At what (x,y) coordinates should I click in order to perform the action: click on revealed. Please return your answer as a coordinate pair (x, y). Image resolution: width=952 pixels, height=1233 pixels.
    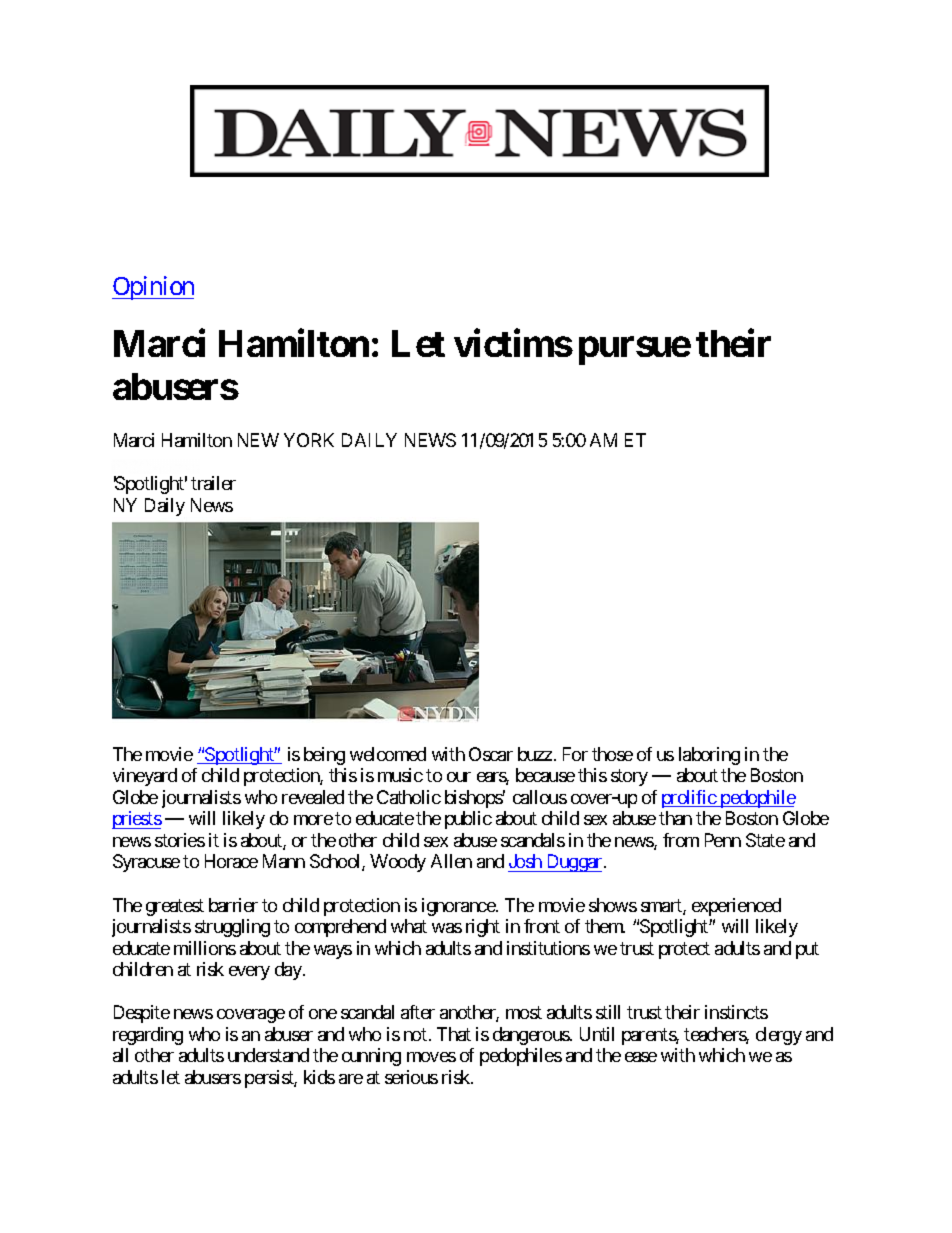
    Looking at the image, I should click on (313, 797).
